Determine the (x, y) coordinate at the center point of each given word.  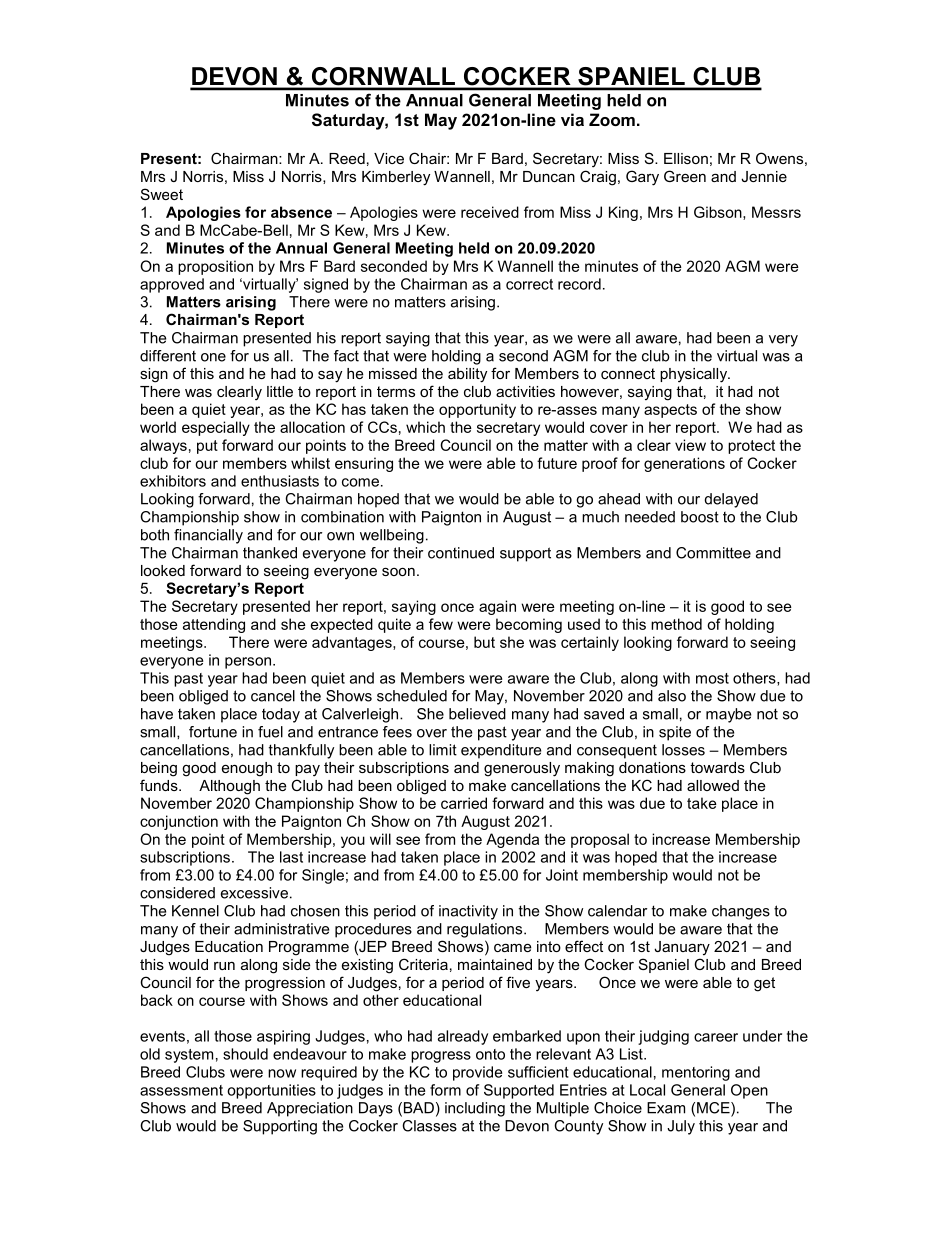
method (676, 624)
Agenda (512, 840)
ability (467, 375)
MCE (714, 1109)
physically (694, 375)
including (475, 1109)
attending (214, 625)
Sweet (162, 194)
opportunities (271, 1091)
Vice (389, 158)
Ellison (686, 158)
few (441, 624)
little (280, 391)
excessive (254, 893)
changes (741, 912)
